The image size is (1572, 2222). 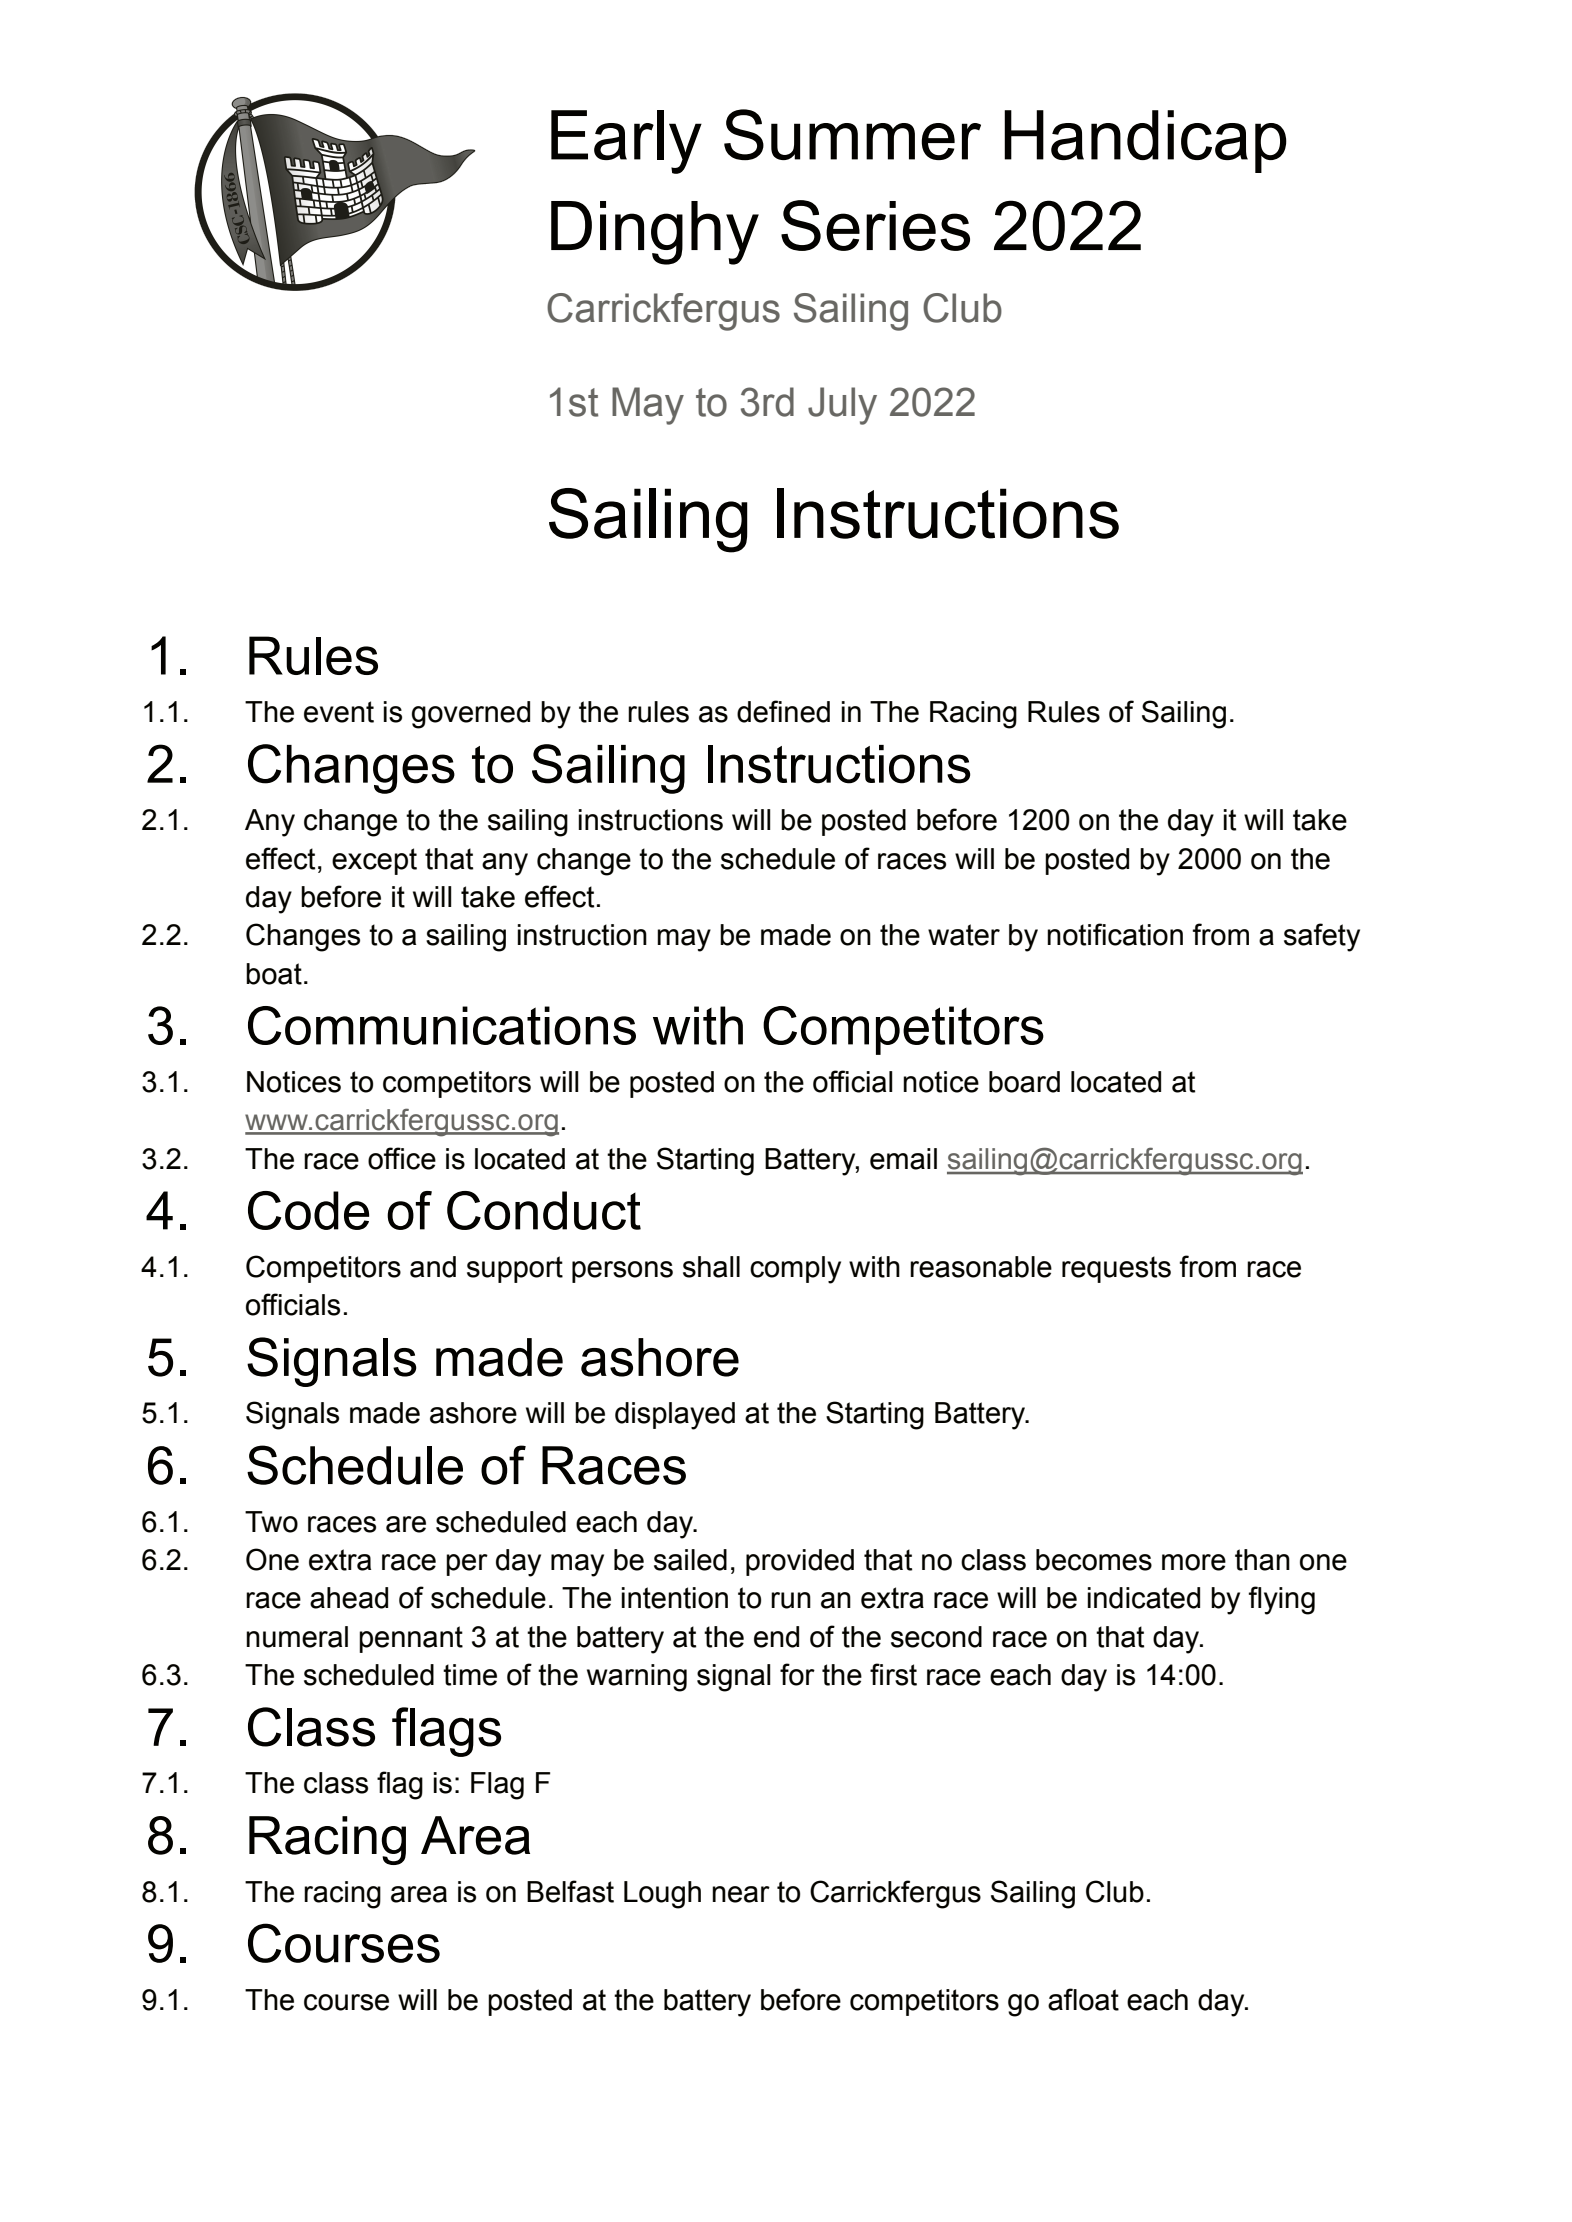 I want to click on Communications, so click(x=442, y=1025).
